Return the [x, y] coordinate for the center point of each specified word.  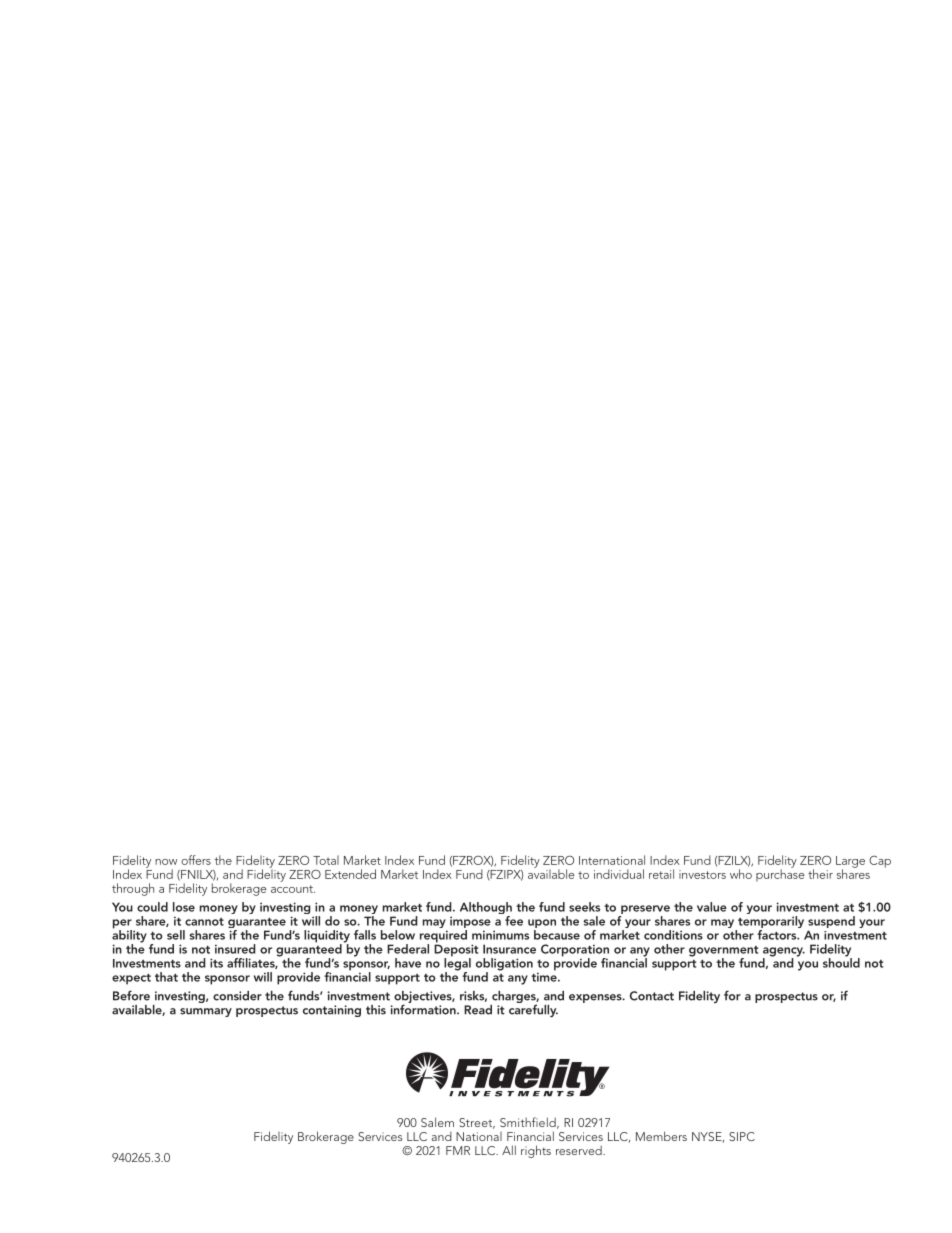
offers [196, 860]
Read [478, 1010]
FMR [458, 1150]
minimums [500, 935]
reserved [580, 1150]
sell [176, 935]
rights [536, 1151]
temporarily [770, 923]
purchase [780, 874]
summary [206, 1012]
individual [619, 874]
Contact [652, 996]
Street [477, 1123]
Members [661, 1136]
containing [332, 1011]
